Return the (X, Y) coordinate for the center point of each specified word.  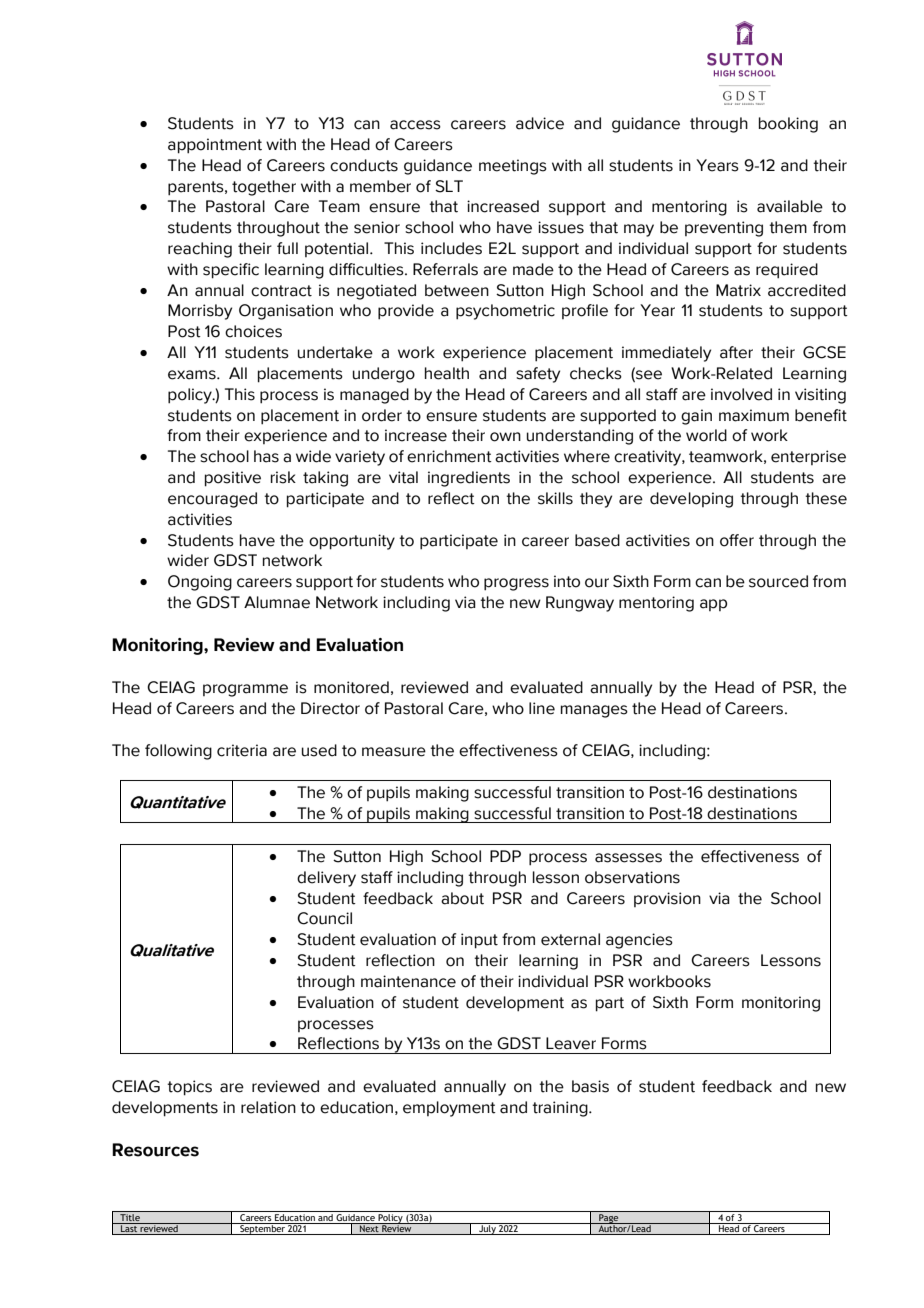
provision (667, 899)
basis (590, 1086)
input (479, 941)
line (542, 708)
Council (324, 918)
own (505, 437)
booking (788, 125)
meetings (513, 167)
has (266, 456)
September (262, 1229)
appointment (215, 146)
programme (245, 690)
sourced (778, 581)
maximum (754, 415)
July (487, 1229)
